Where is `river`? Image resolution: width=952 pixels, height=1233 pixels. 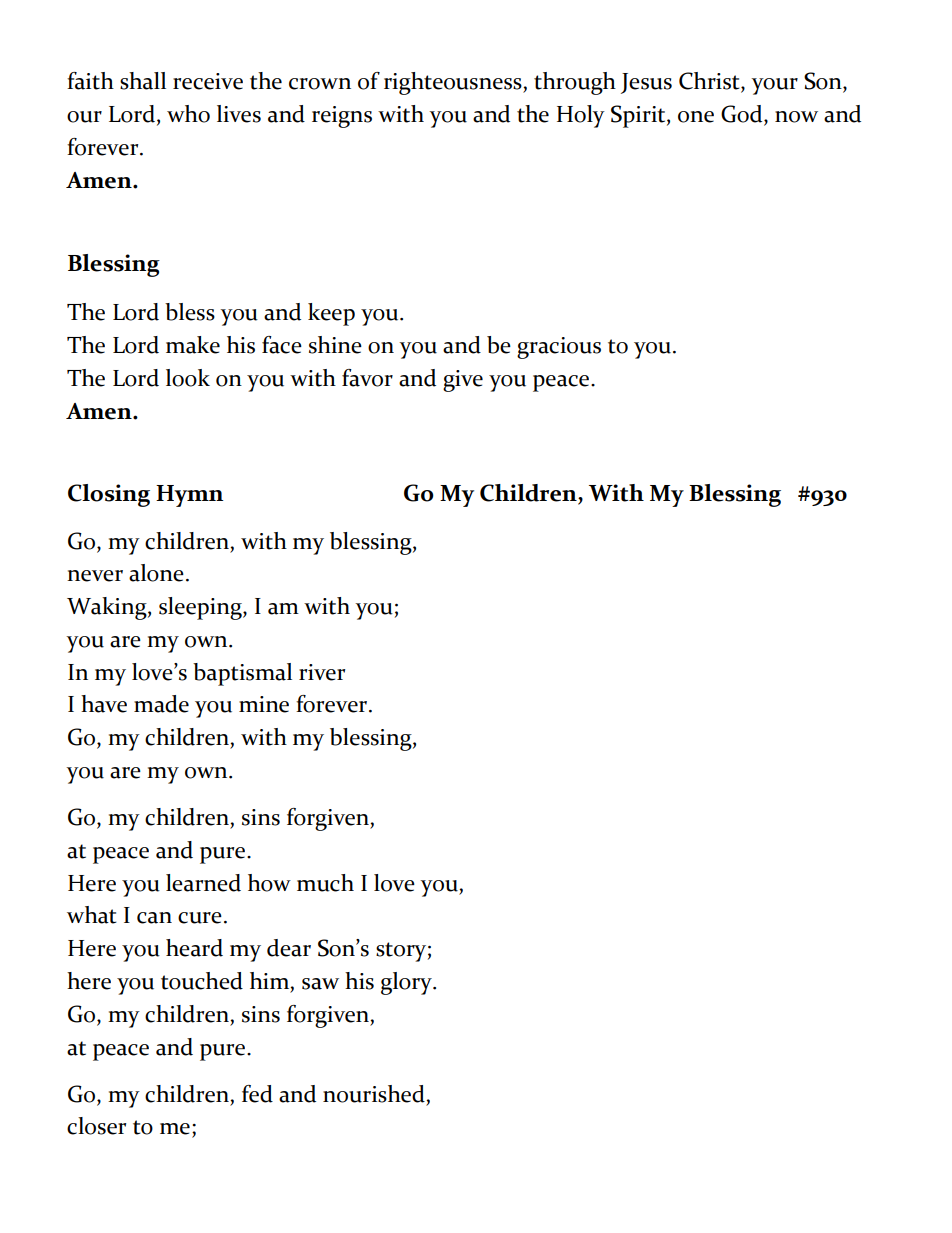
river is located at coordinates (322, 672).
